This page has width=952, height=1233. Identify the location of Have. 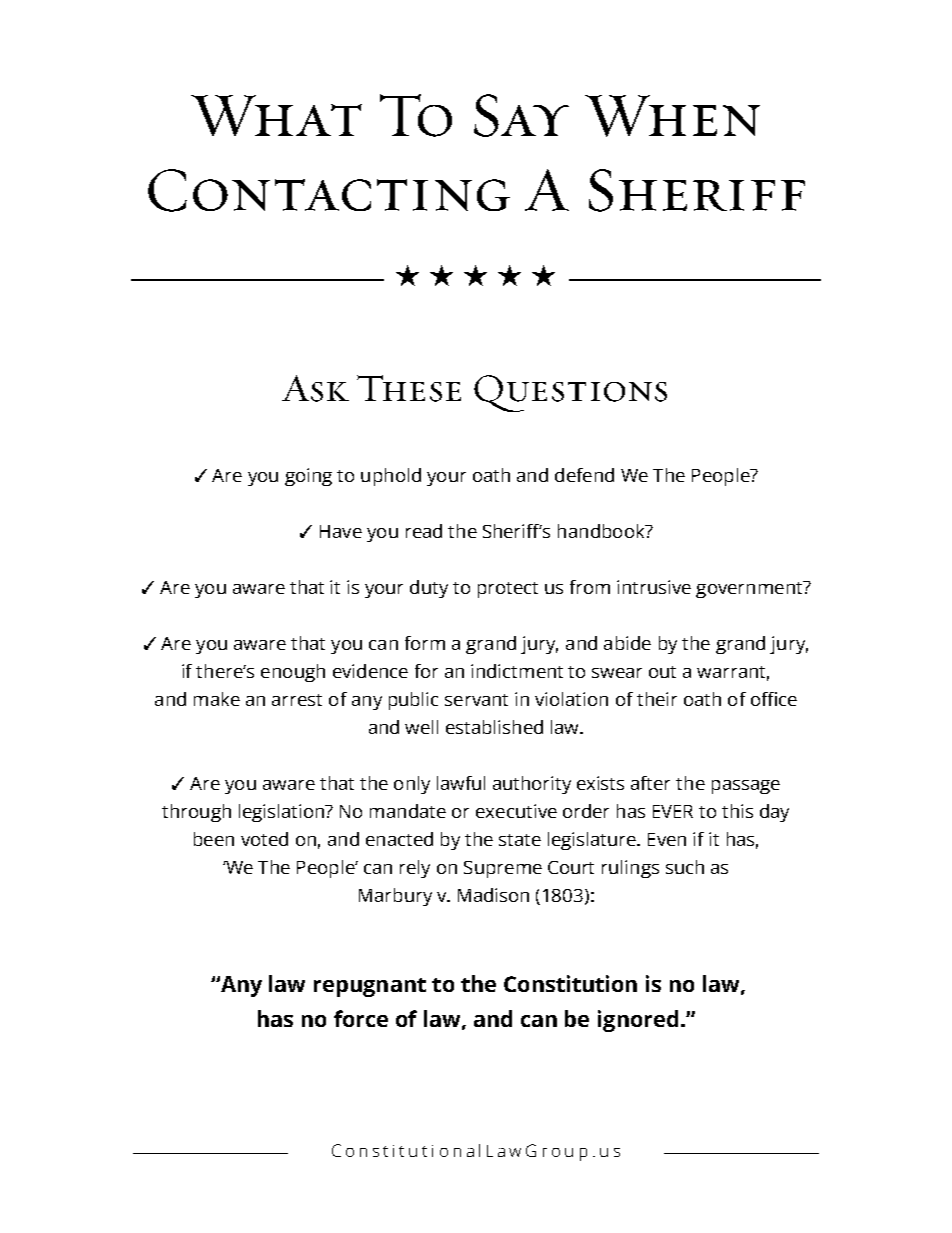
(341, 531).
